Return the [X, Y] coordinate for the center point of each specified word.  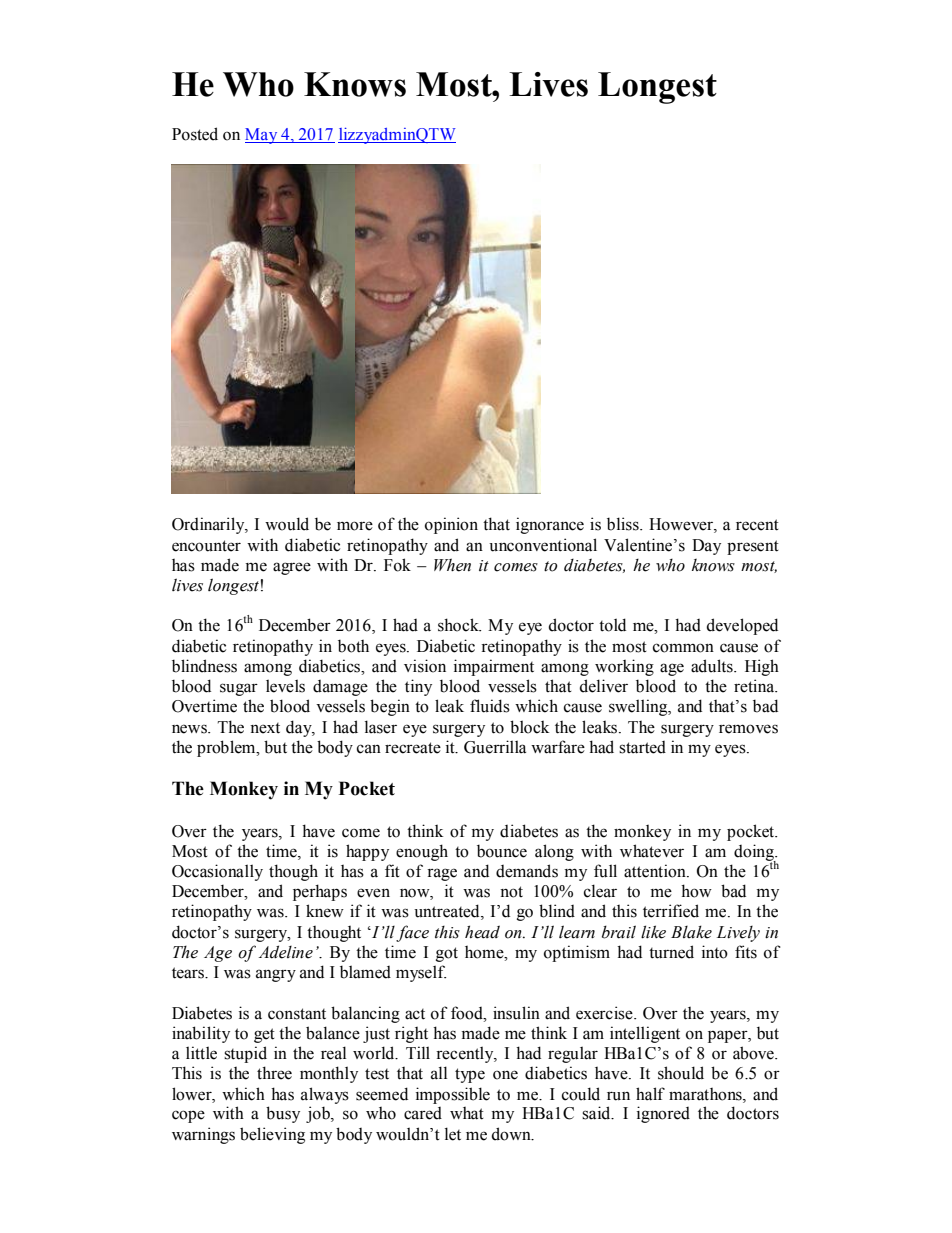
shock [459, 625]
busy [283, 1114]
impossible [453, 1095]
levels [285, 686]
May [262, 136]
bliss [624, 524]
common [683, 648]
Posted [195, 134]
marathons [706, 1094]
